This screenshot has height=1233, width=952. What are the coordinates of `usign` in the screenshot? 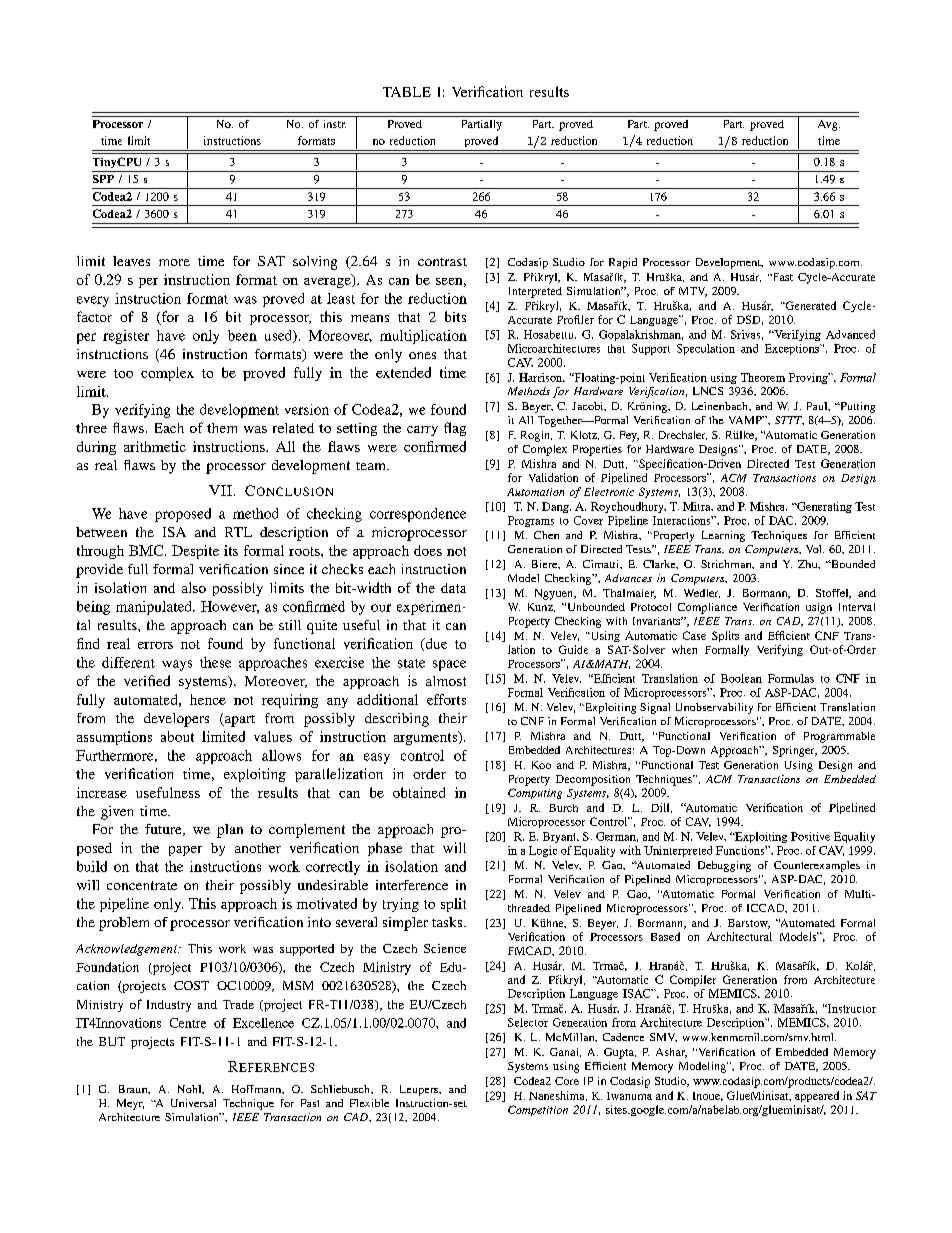 It's located at (819, 608).
